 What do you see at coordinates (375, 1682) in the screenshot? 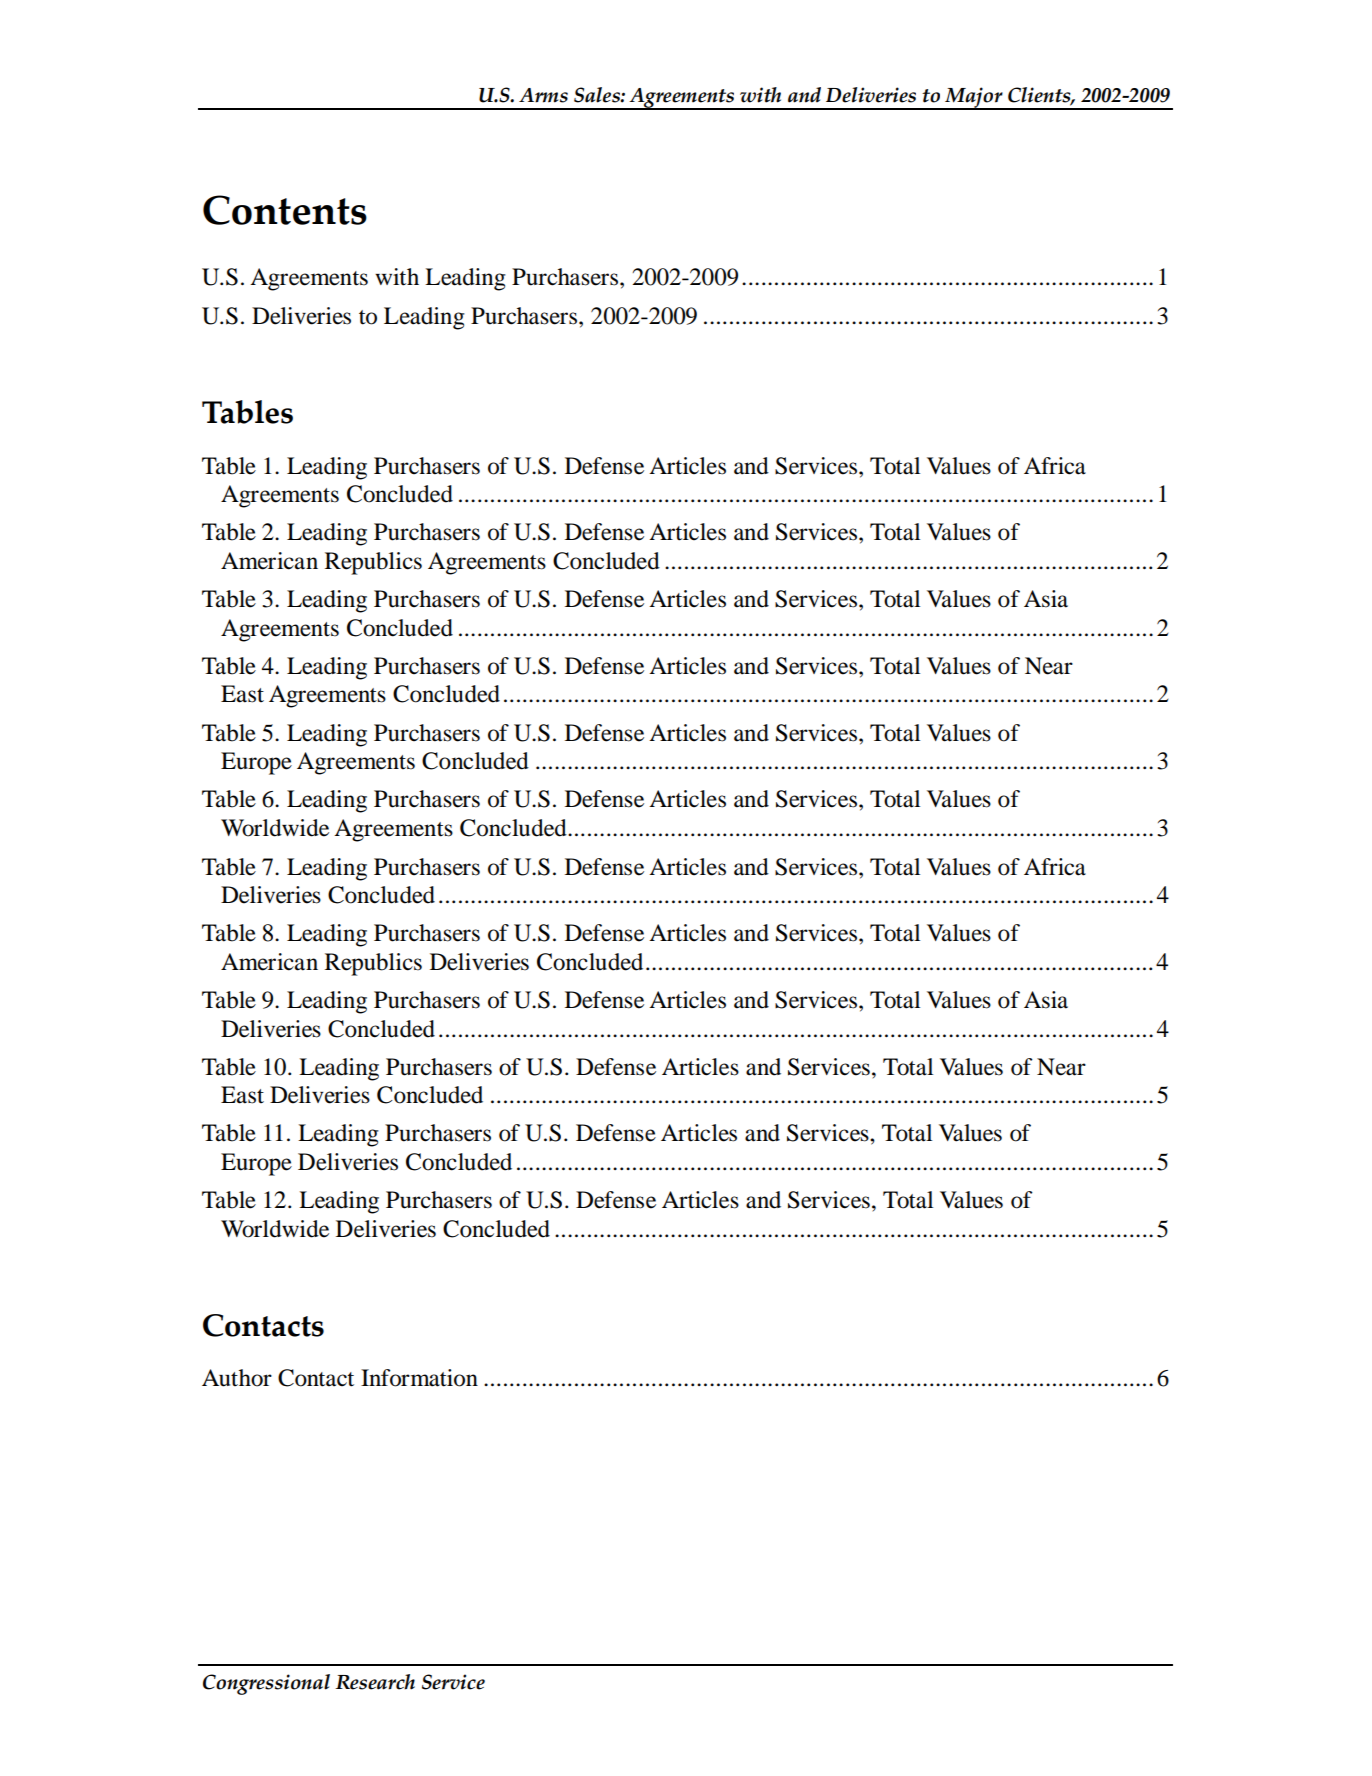
I see `Research` at bounding box center [375, 1682].
